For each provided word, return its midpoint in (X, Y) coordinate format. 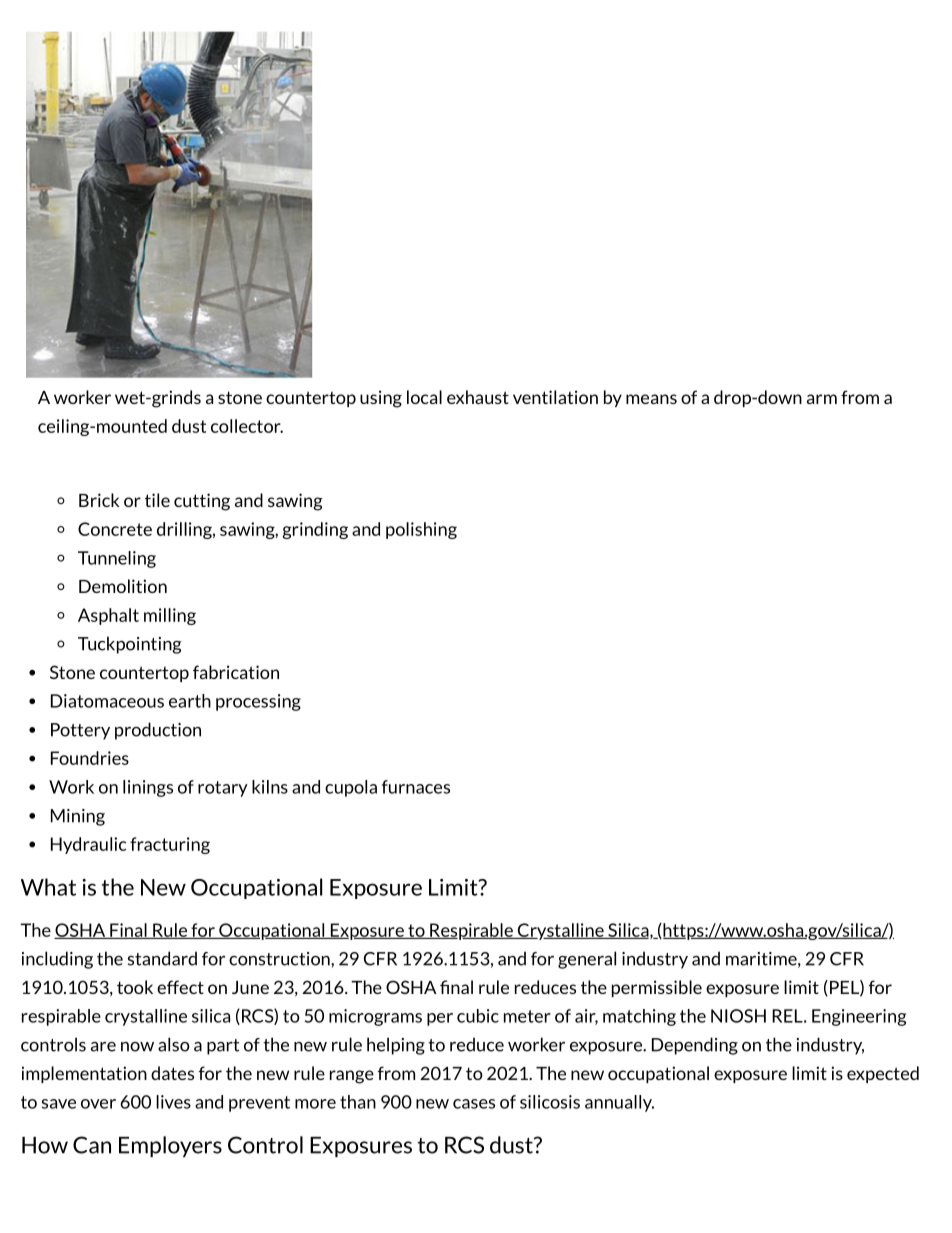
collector (247, 426)
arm (822, 399)
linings (148, 788)
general (587, 960)
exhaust (478, 397)
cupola (351, 788)
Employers (170, 1146)
